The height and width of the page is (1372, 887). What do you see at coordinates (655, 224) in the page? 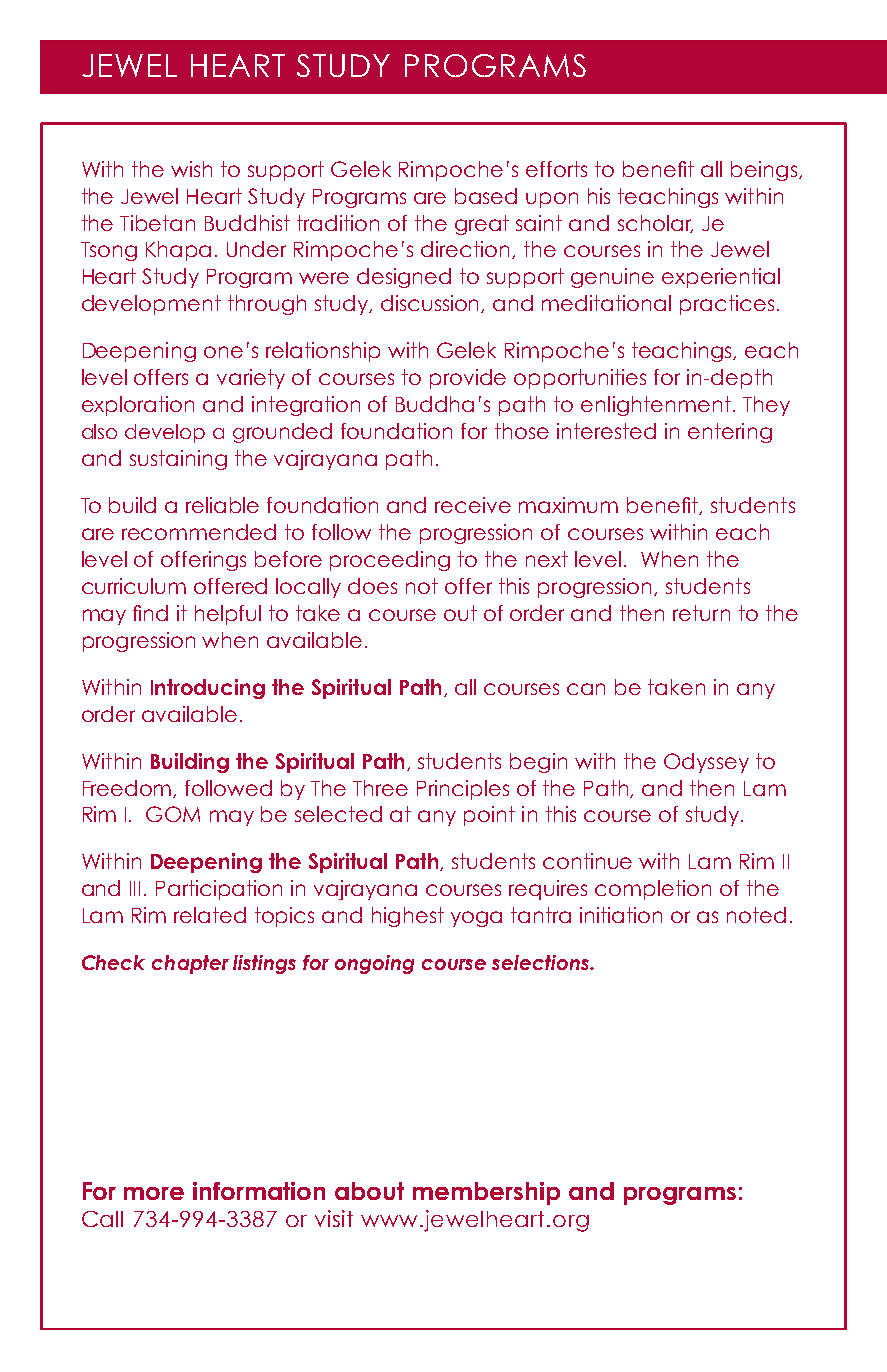
I see `scholar` at bounding box center [655, 224].
